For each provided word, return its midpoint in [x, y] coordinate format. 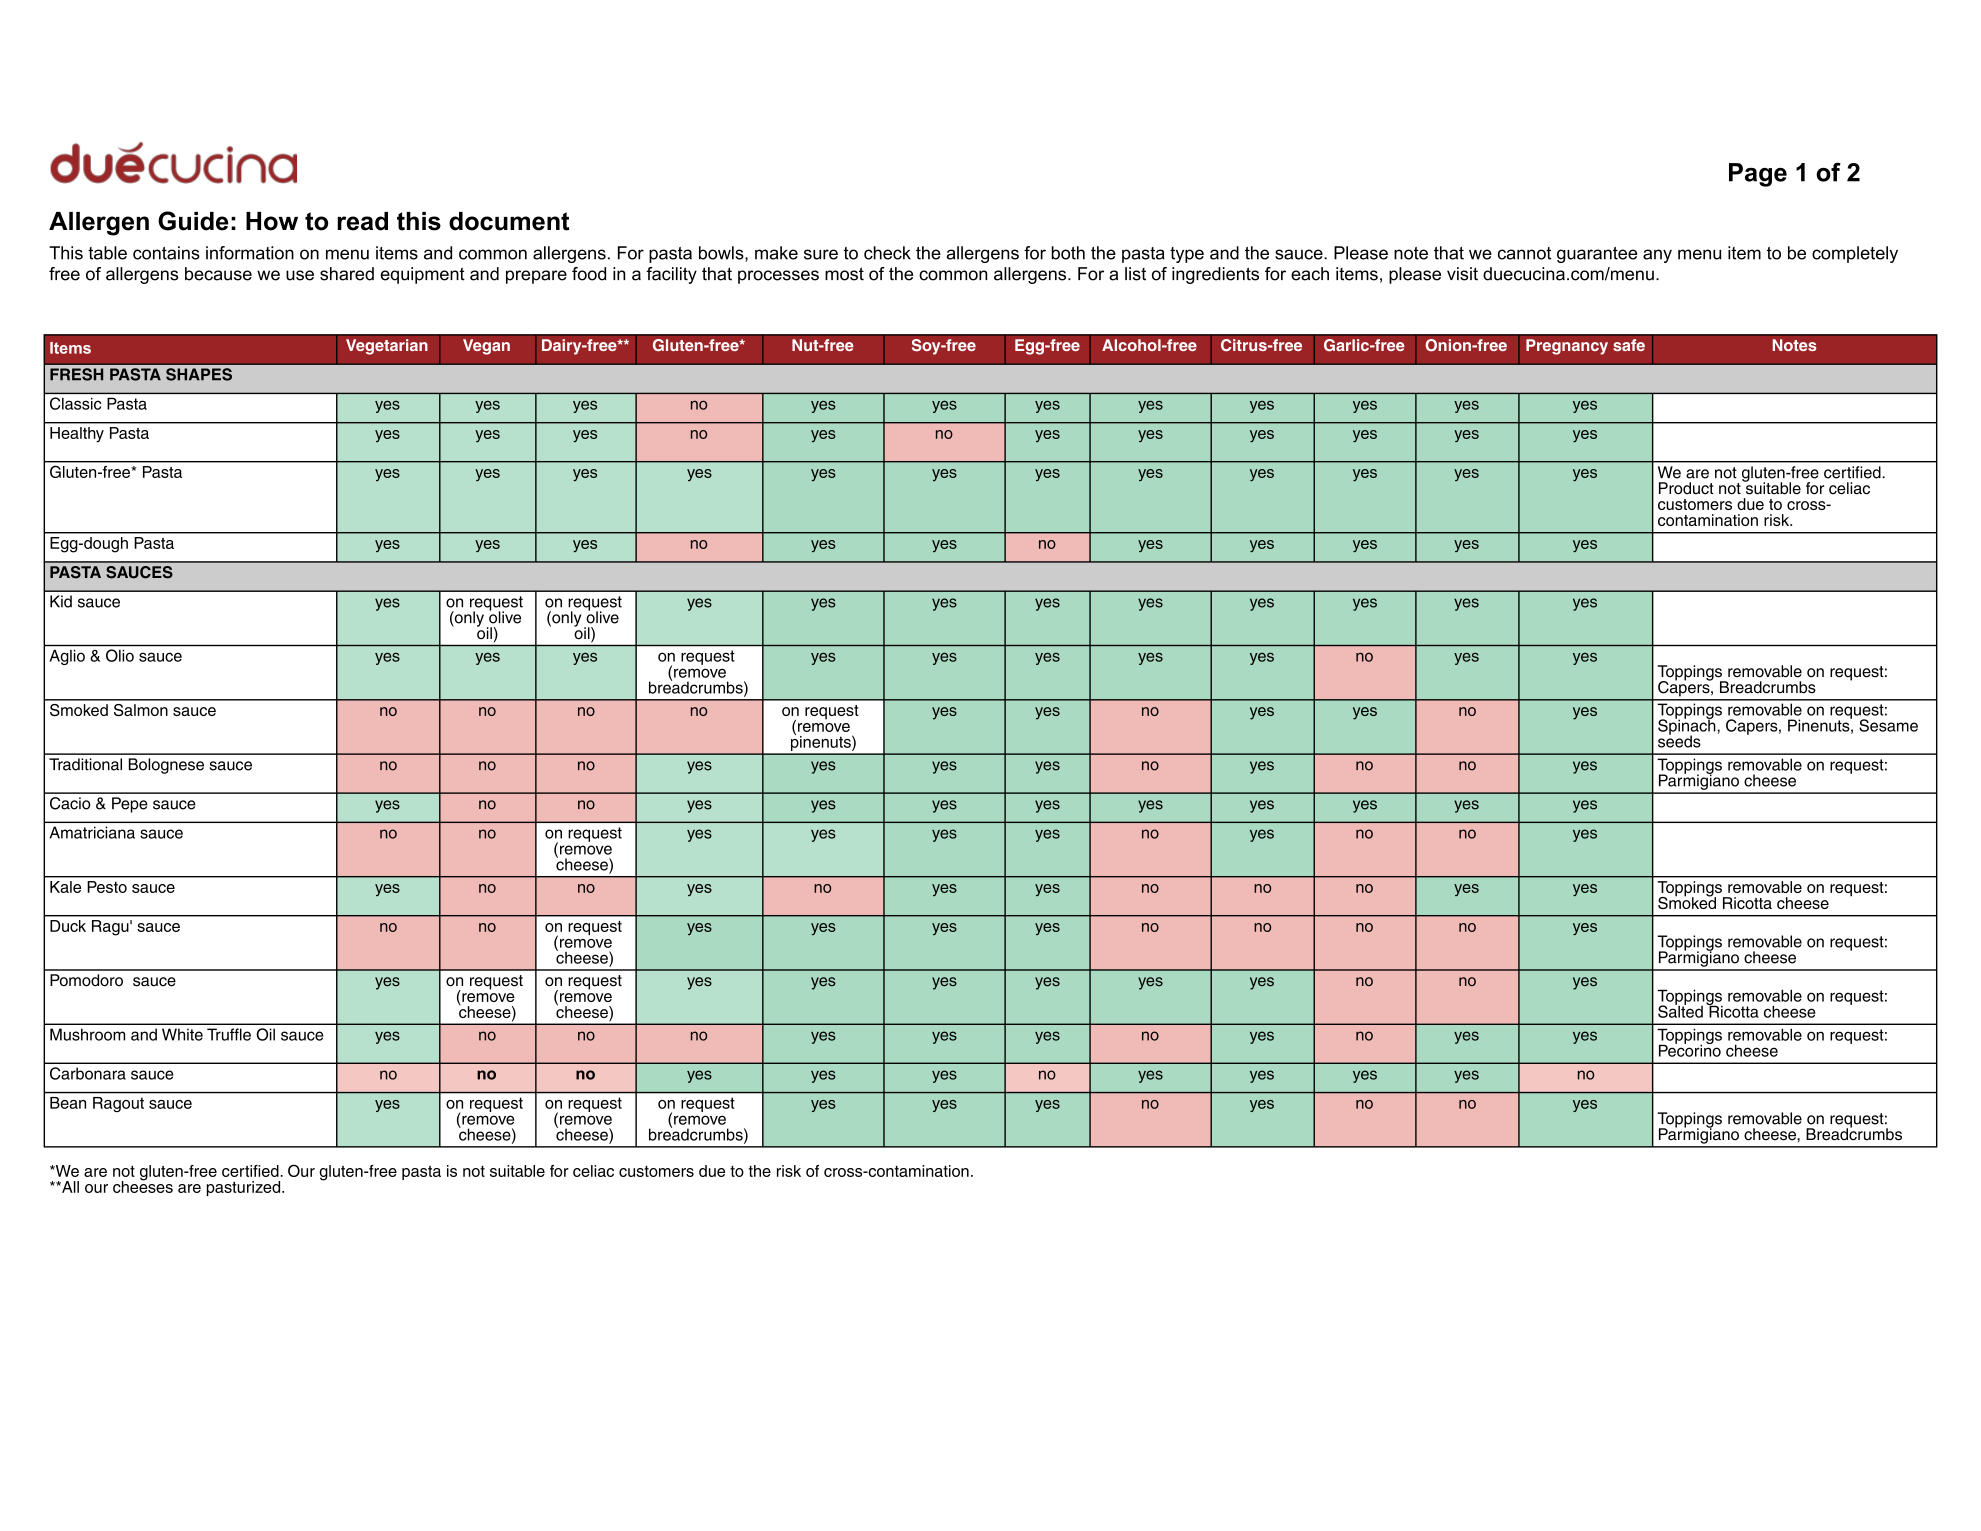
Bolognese [166, 766]
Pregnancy [1567, 347]
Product [1686, 488]
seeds [1679, 740]
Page [1758, 175]
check [887, 253]
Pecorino [1690, 1049]
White [182, 1034]
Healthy [77, 434]
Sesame [1888, 725]
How [272, 221]
